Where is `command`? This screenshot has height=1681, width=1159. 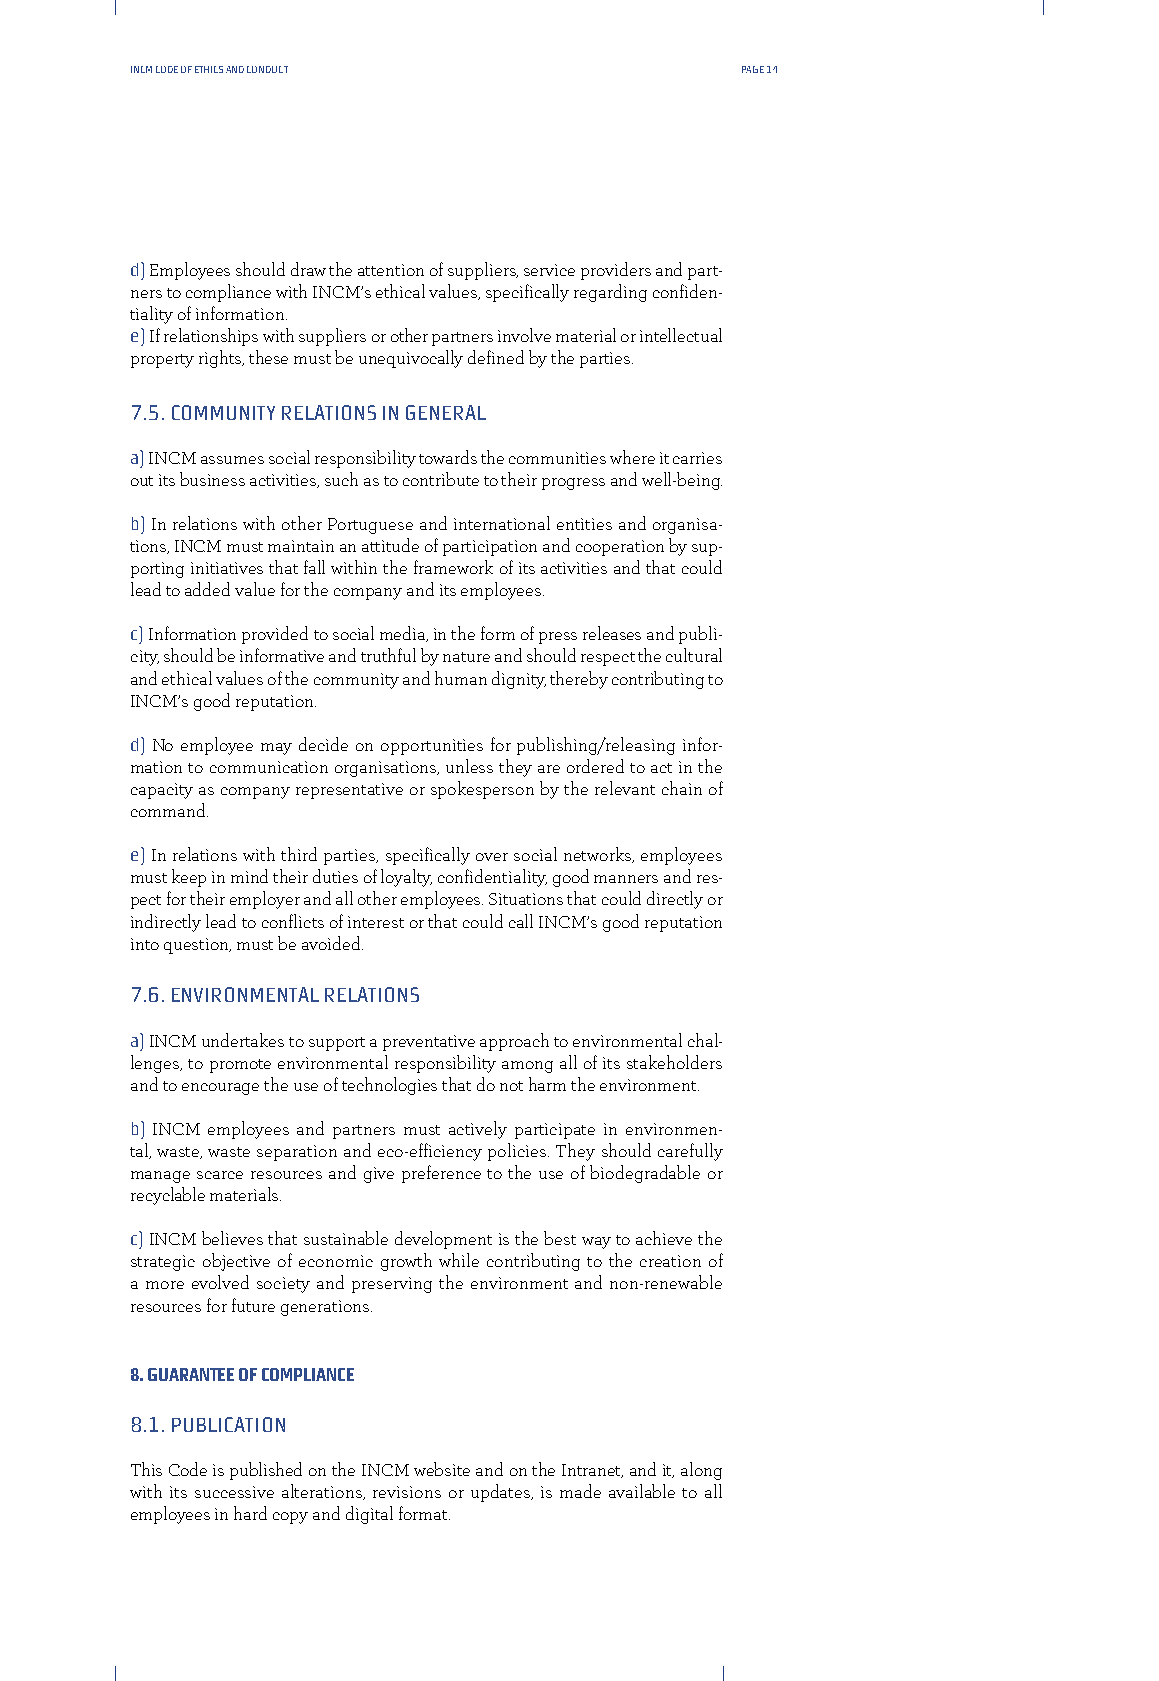
command is located at coordinates (169, 810).
